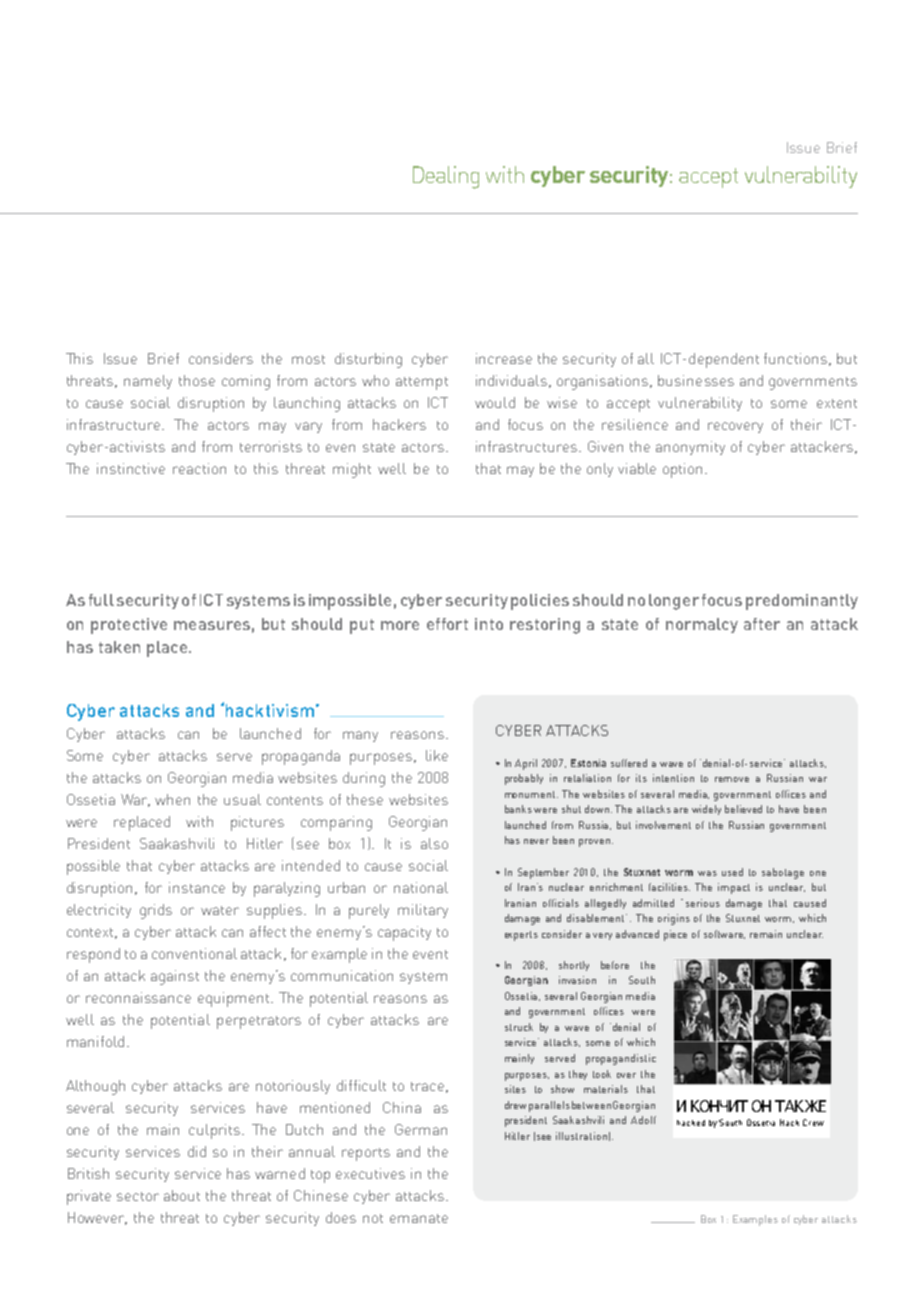  Describe the element at coordinates (182, 1195) in the document. I see `about` at that location.
